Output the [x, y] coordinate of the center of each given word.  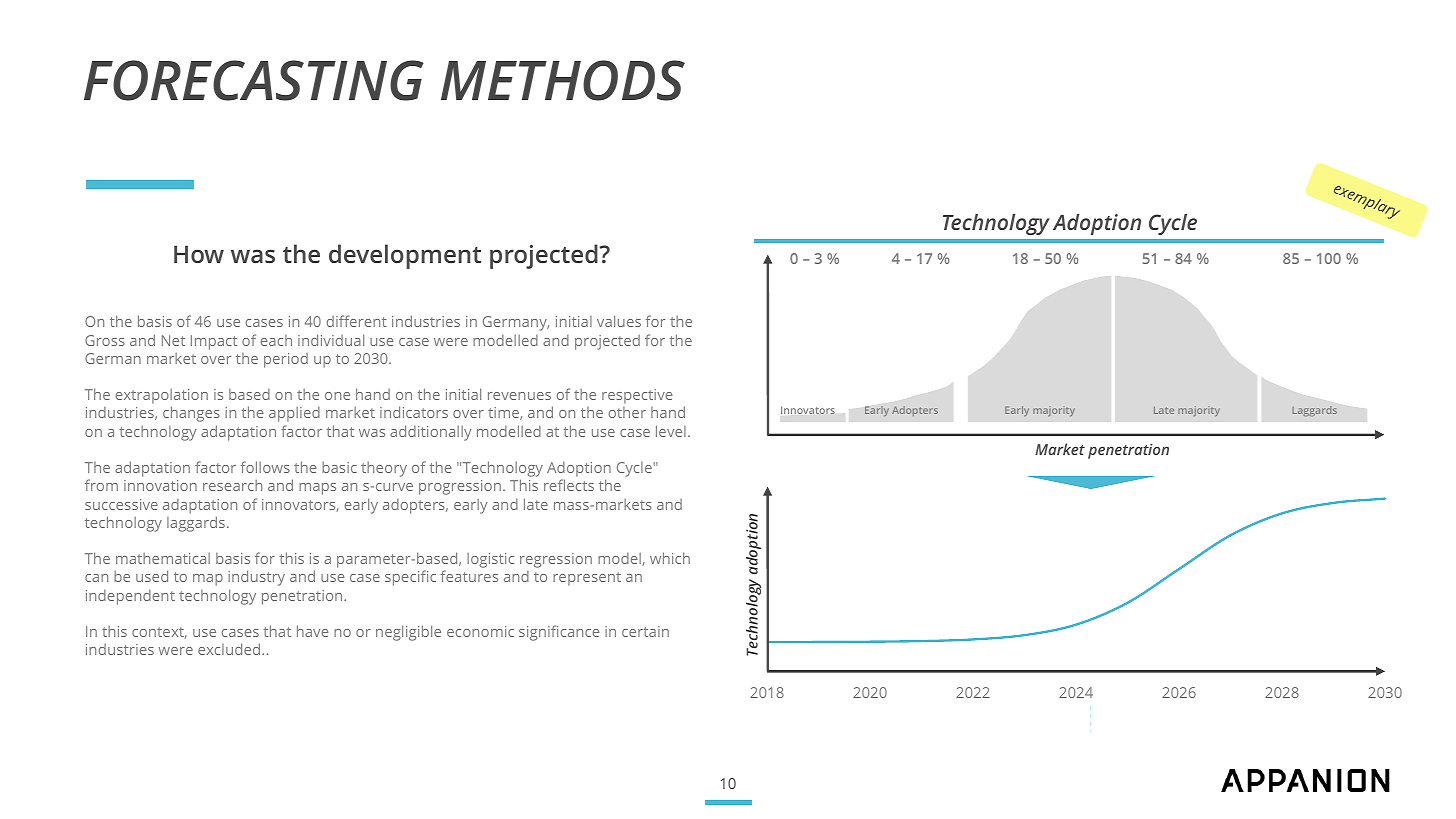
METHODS [563, 80]
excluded [230, 649]
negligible [408, 633]
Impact [214, 342]
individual [331, 340]
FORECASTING [254, 80]
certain [645, 631]
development [405, 256]
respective [637, 396]
